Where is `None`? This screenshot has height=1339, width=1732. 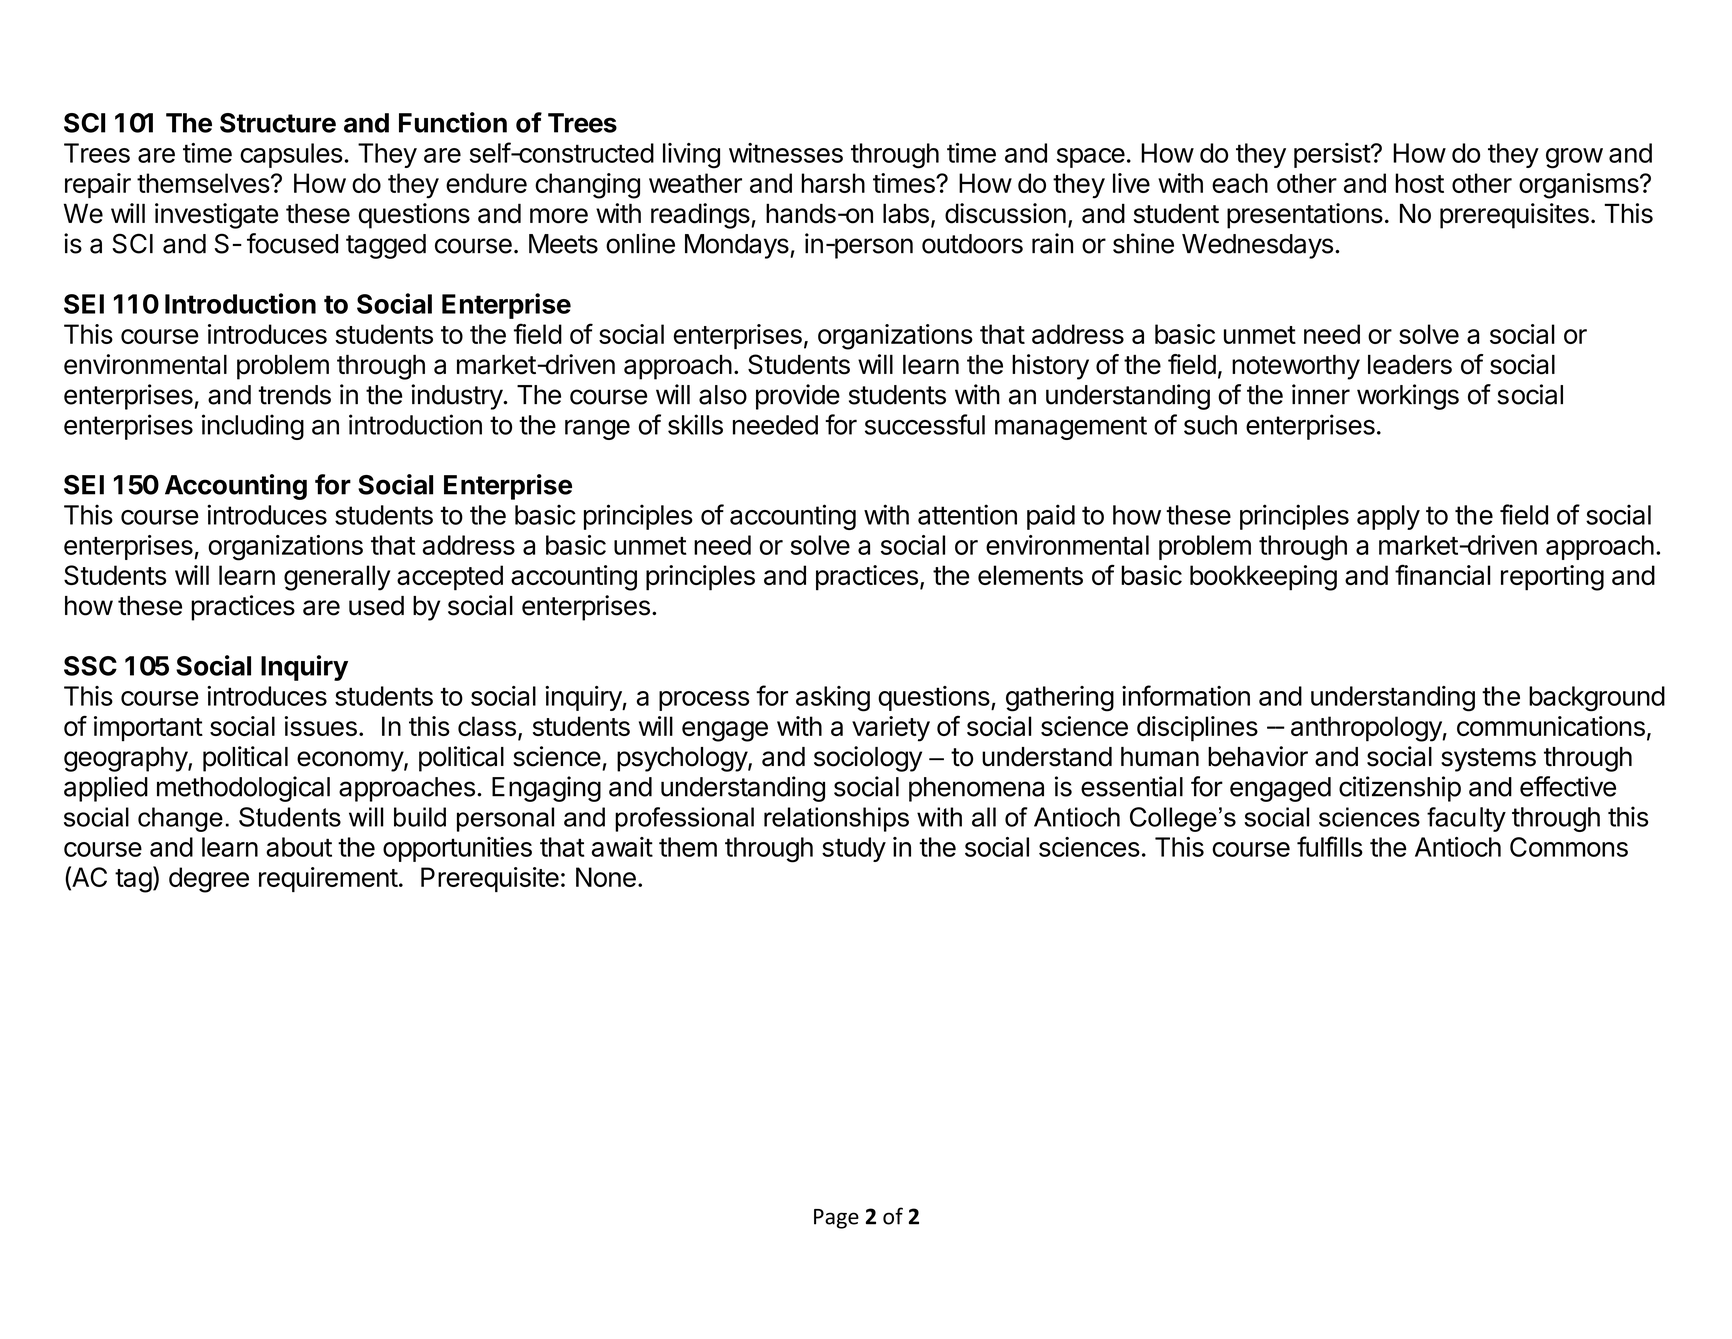 None is located at coordinates (606, 877).
